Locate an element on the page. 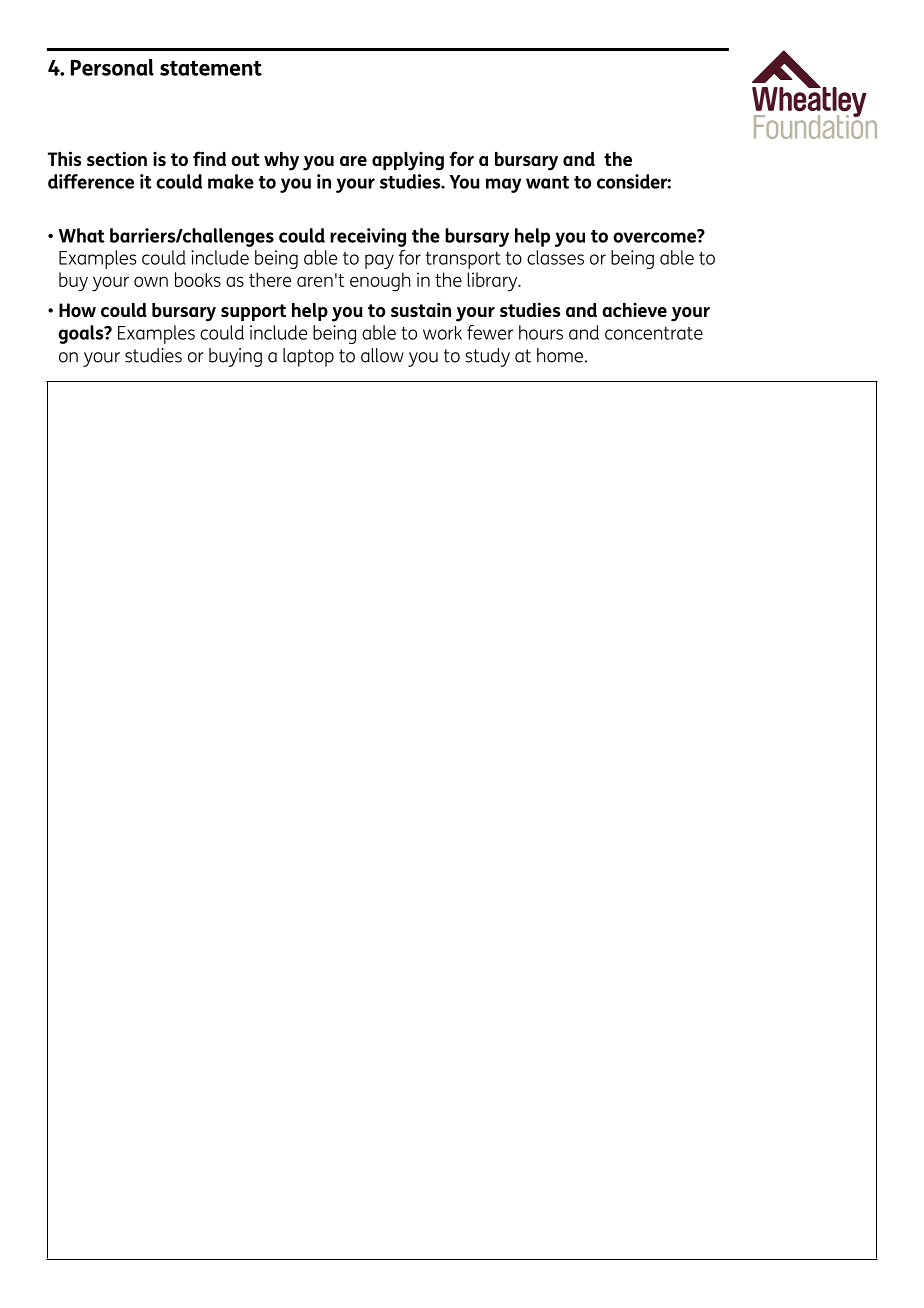  home is located at coordinates (561, 355).
